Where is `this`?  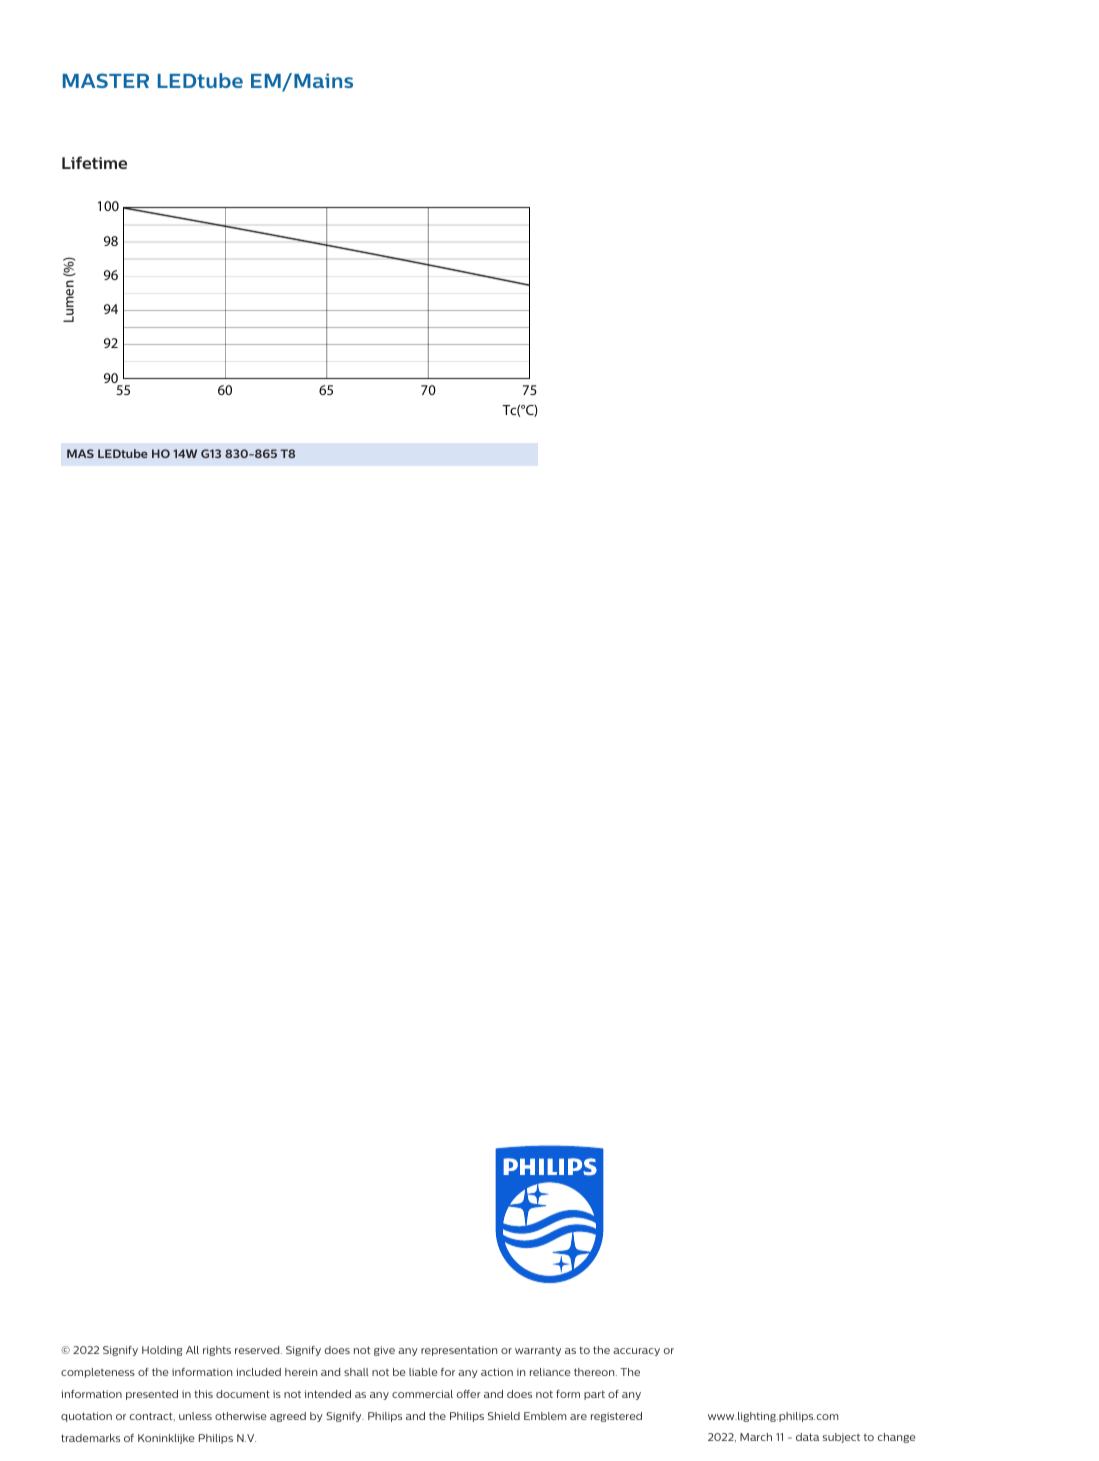
this is located at coordinates (203, 1394).
